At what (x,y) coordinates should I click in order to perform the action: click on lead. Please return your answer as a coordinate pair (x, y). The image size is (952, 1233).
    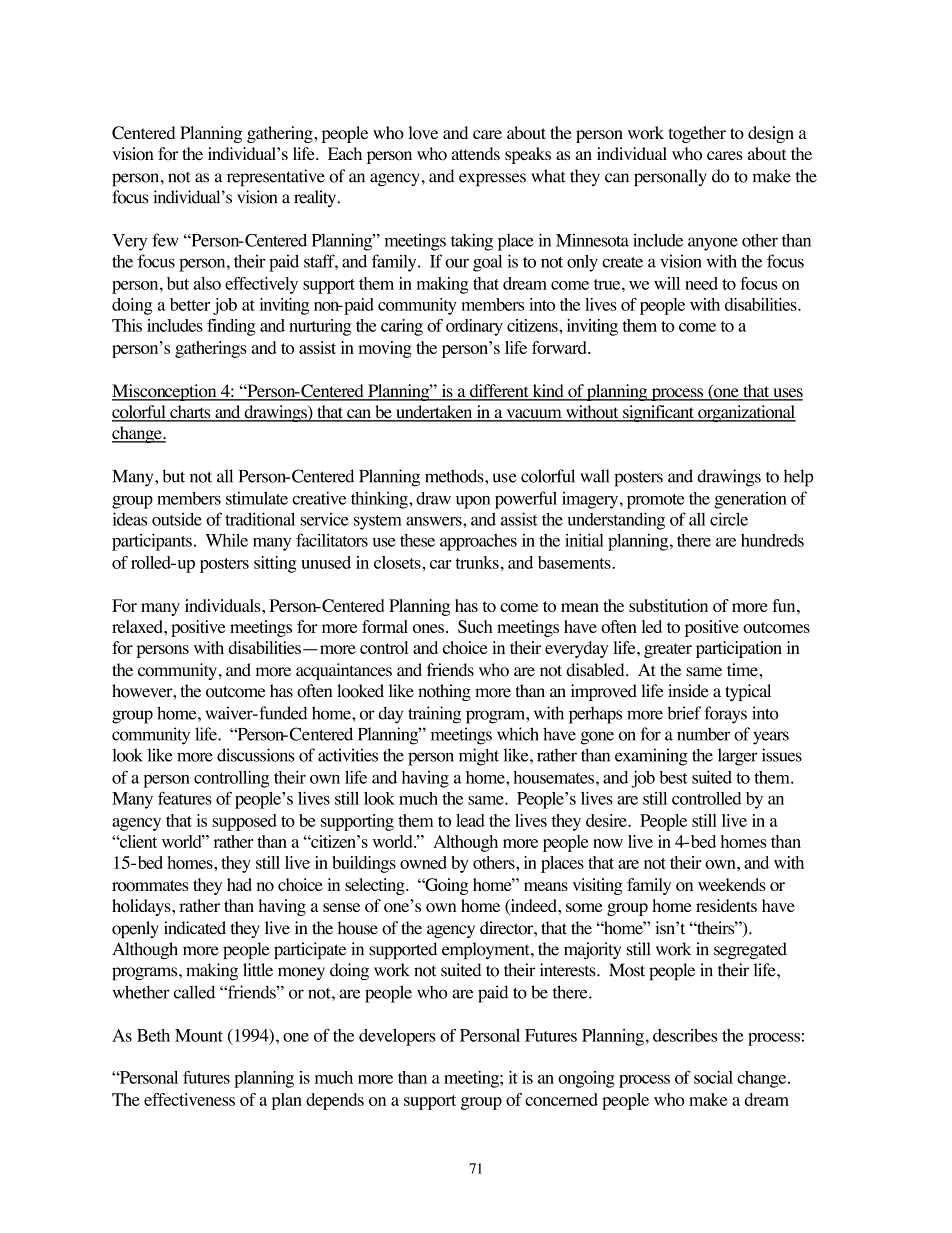
    Looking at the image, I should click on (470, 820).
